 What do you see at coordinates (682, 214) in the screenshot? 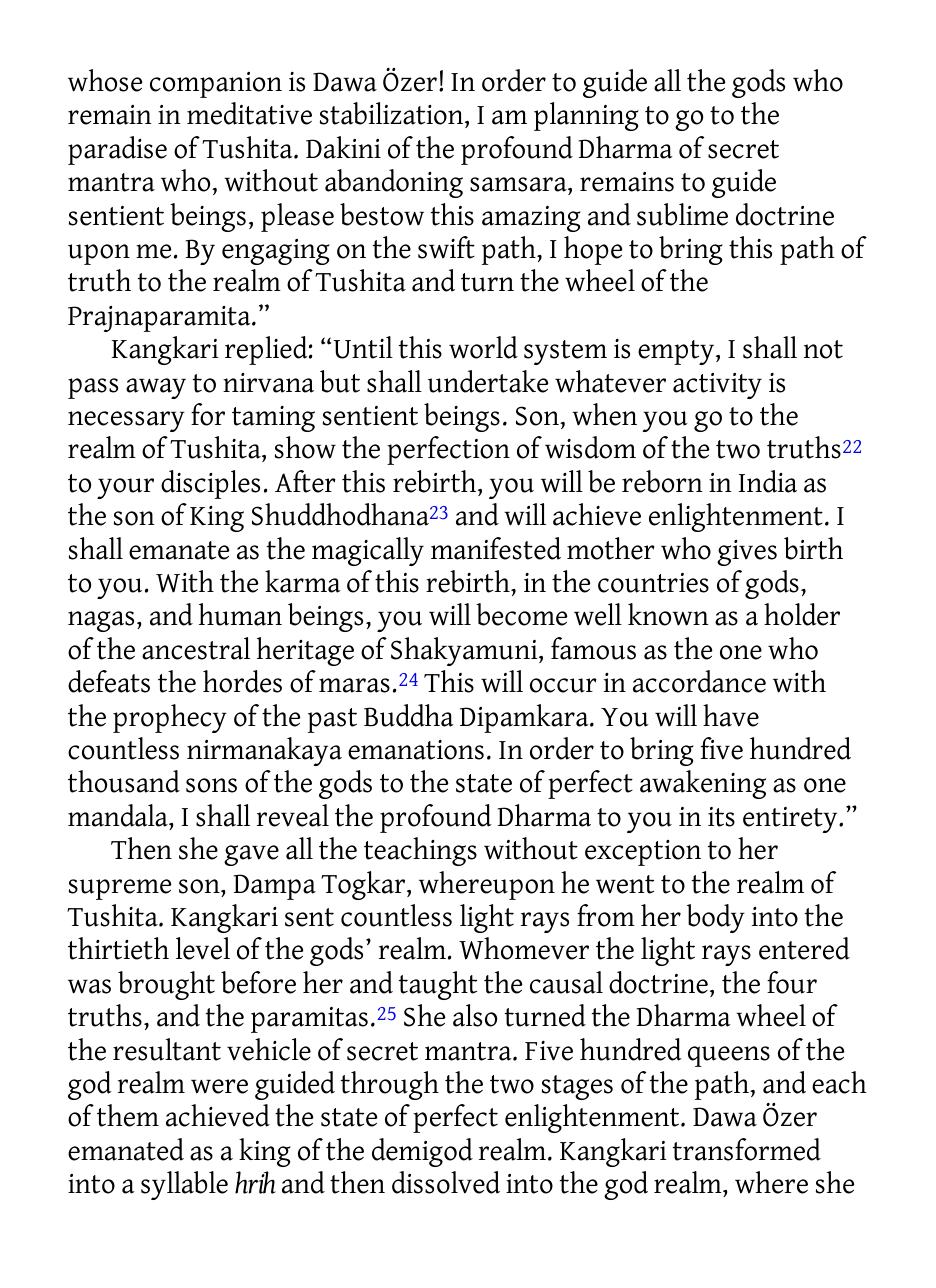
I see `sublime` at bounding box center [682, 214].
